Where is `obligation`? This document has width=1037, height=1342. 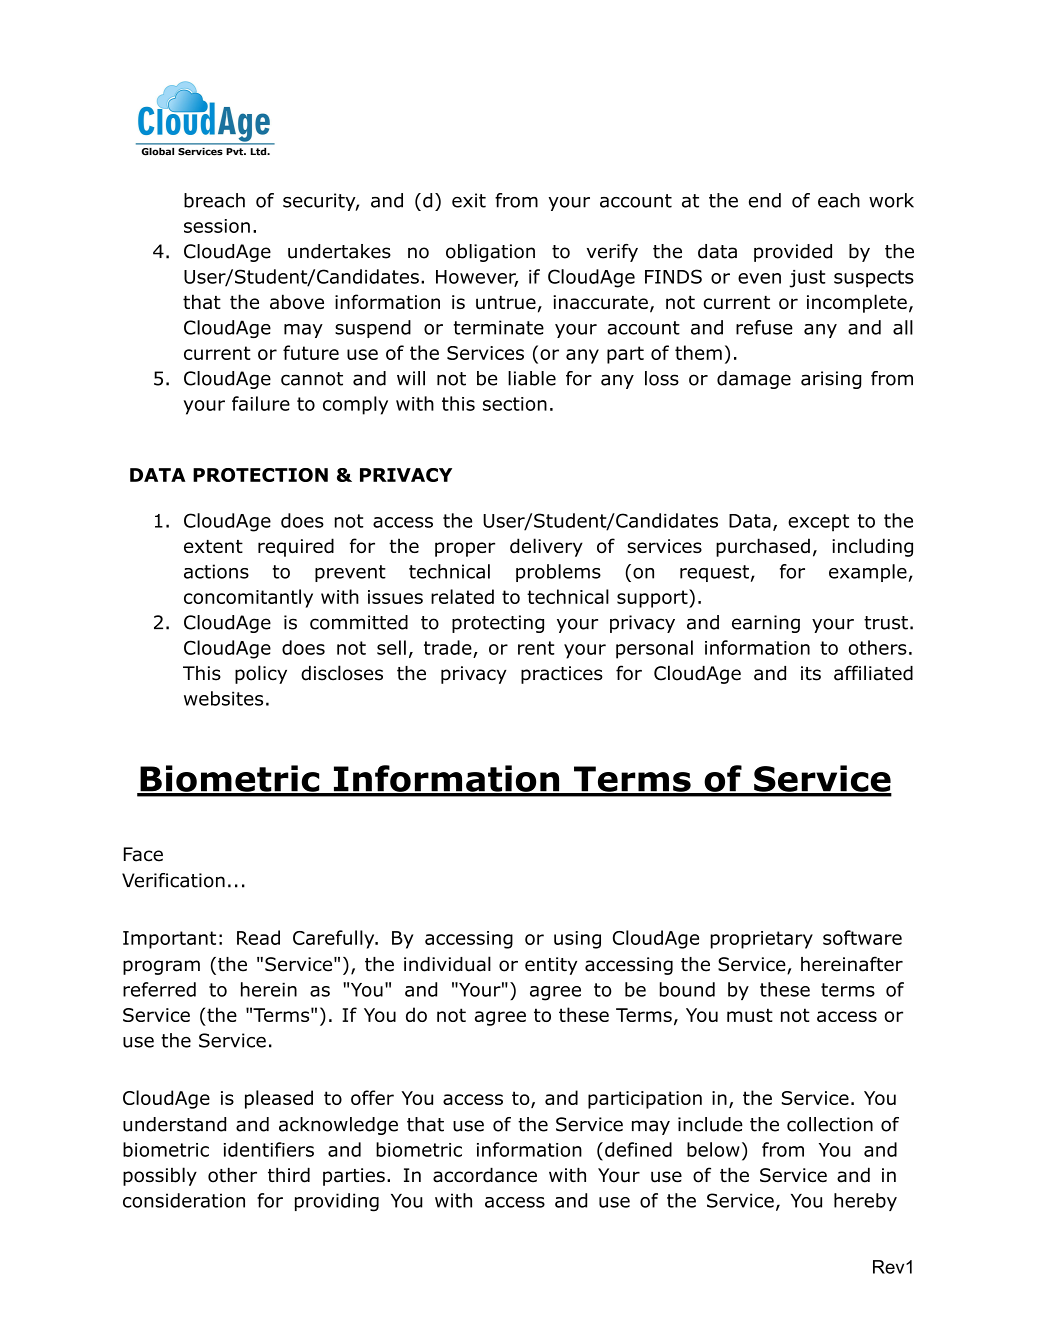 obligation is located at coordinates (490, 253).
